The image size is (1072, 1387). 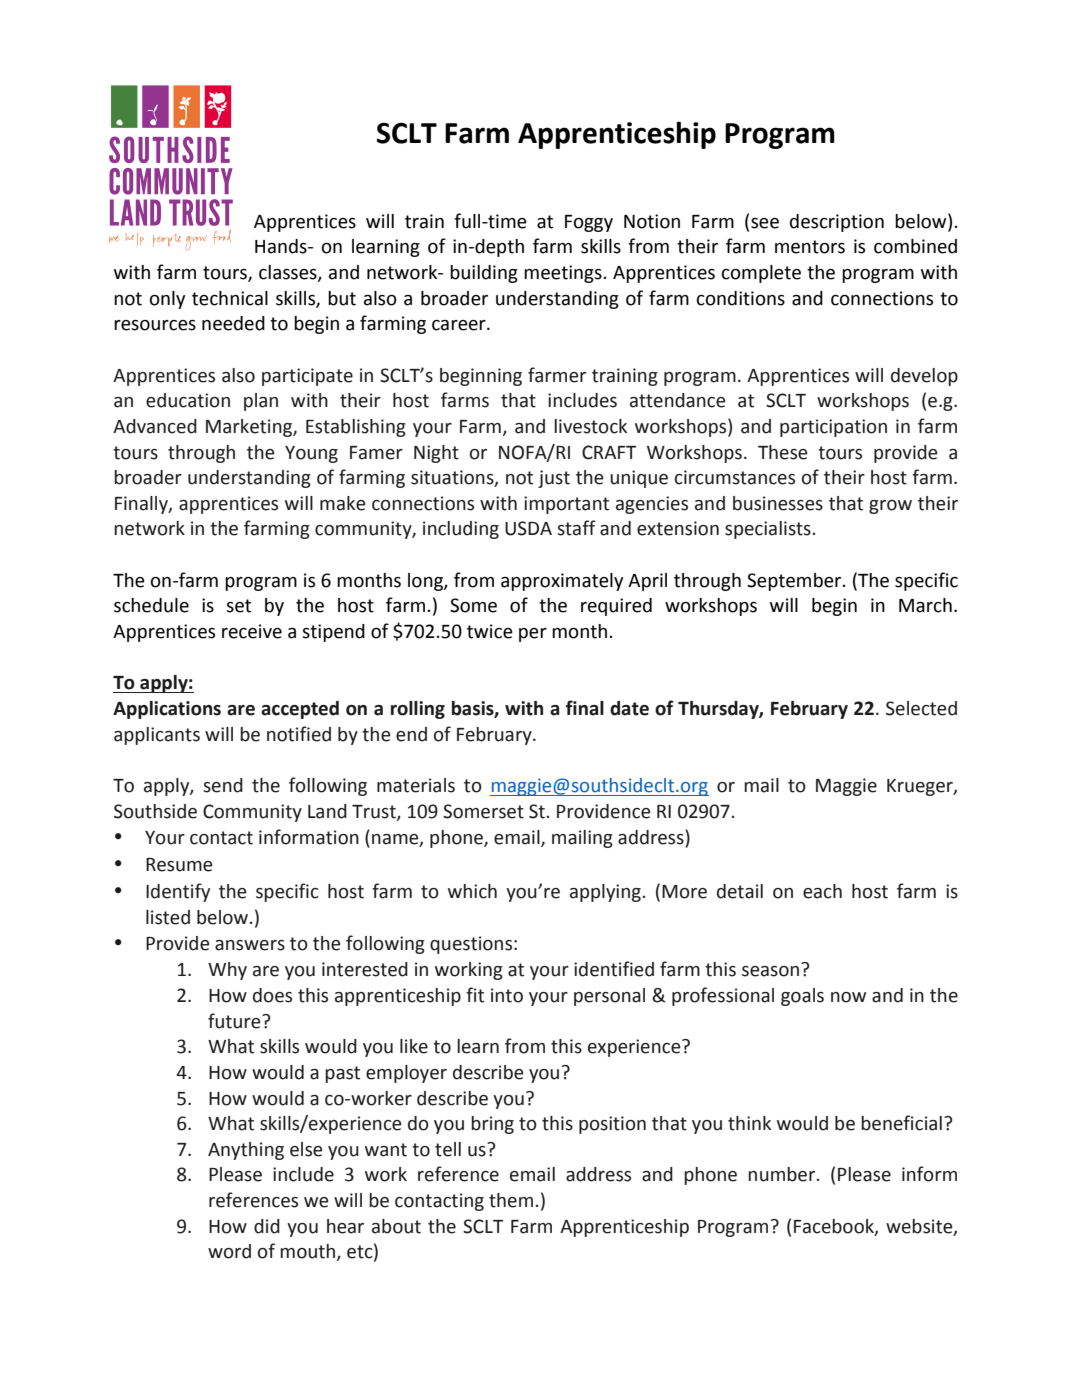 I want to click on notified, so click(x=299, y=734).
